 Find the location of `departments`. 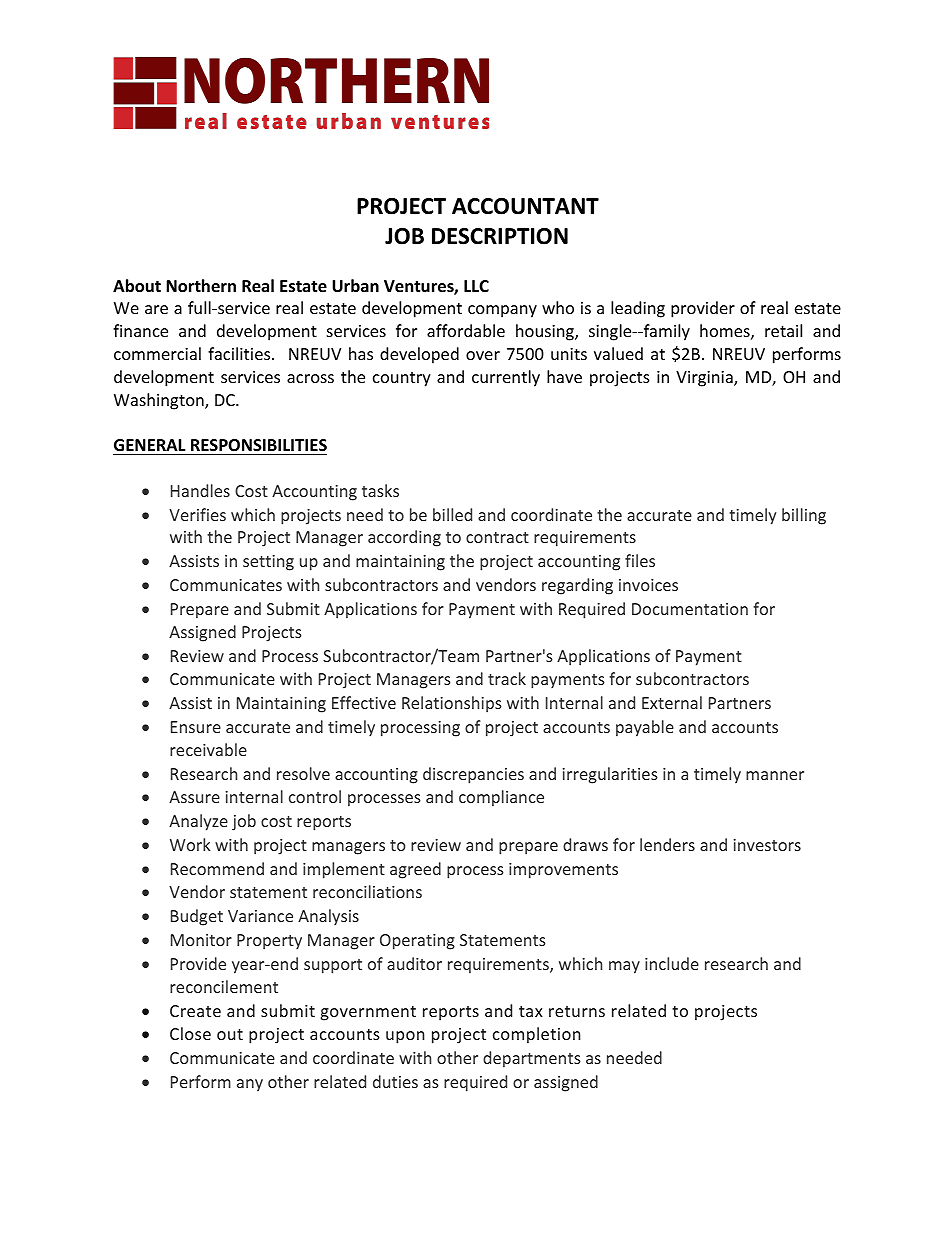

departments is located at coordinates (532, 1059).
